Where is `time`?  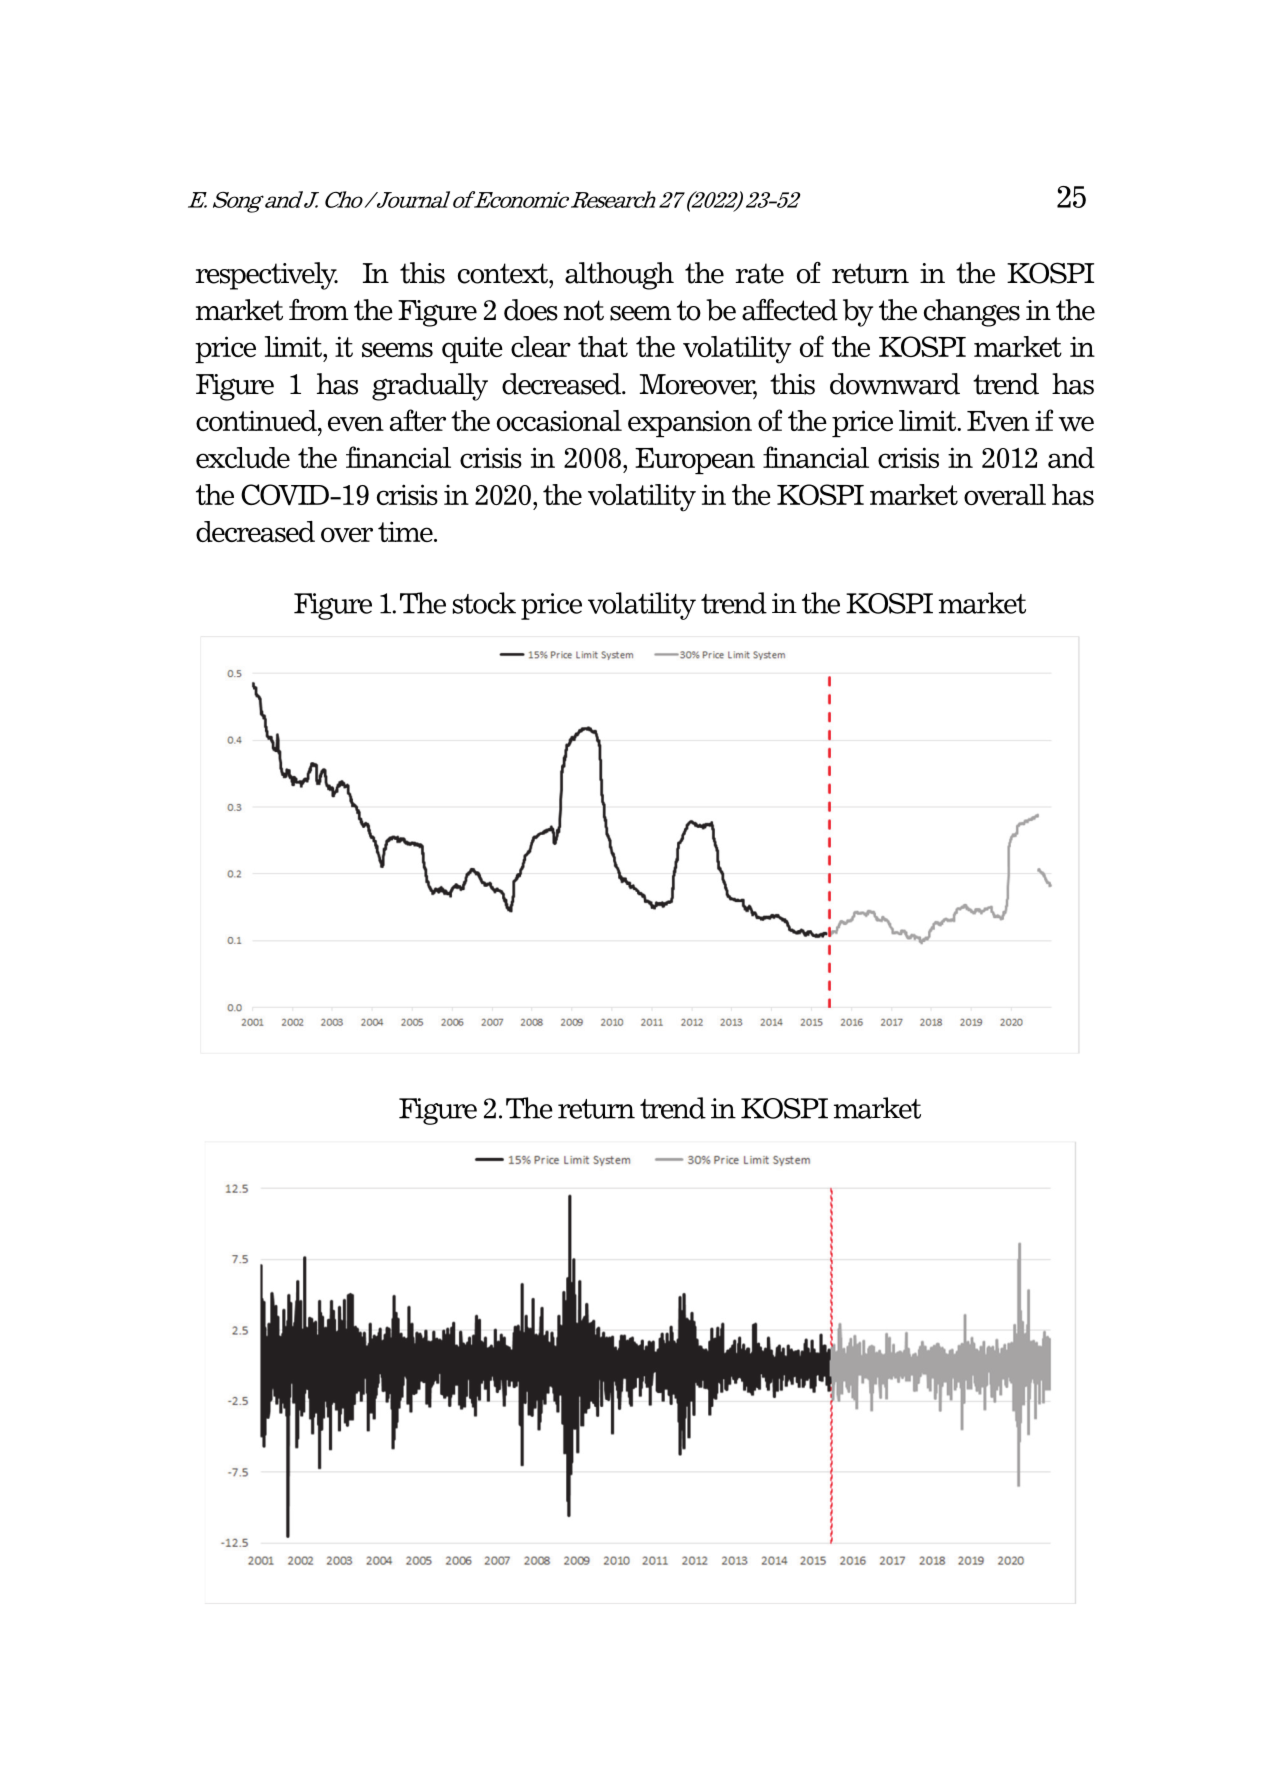
time is located at coordinates (406, 531).
